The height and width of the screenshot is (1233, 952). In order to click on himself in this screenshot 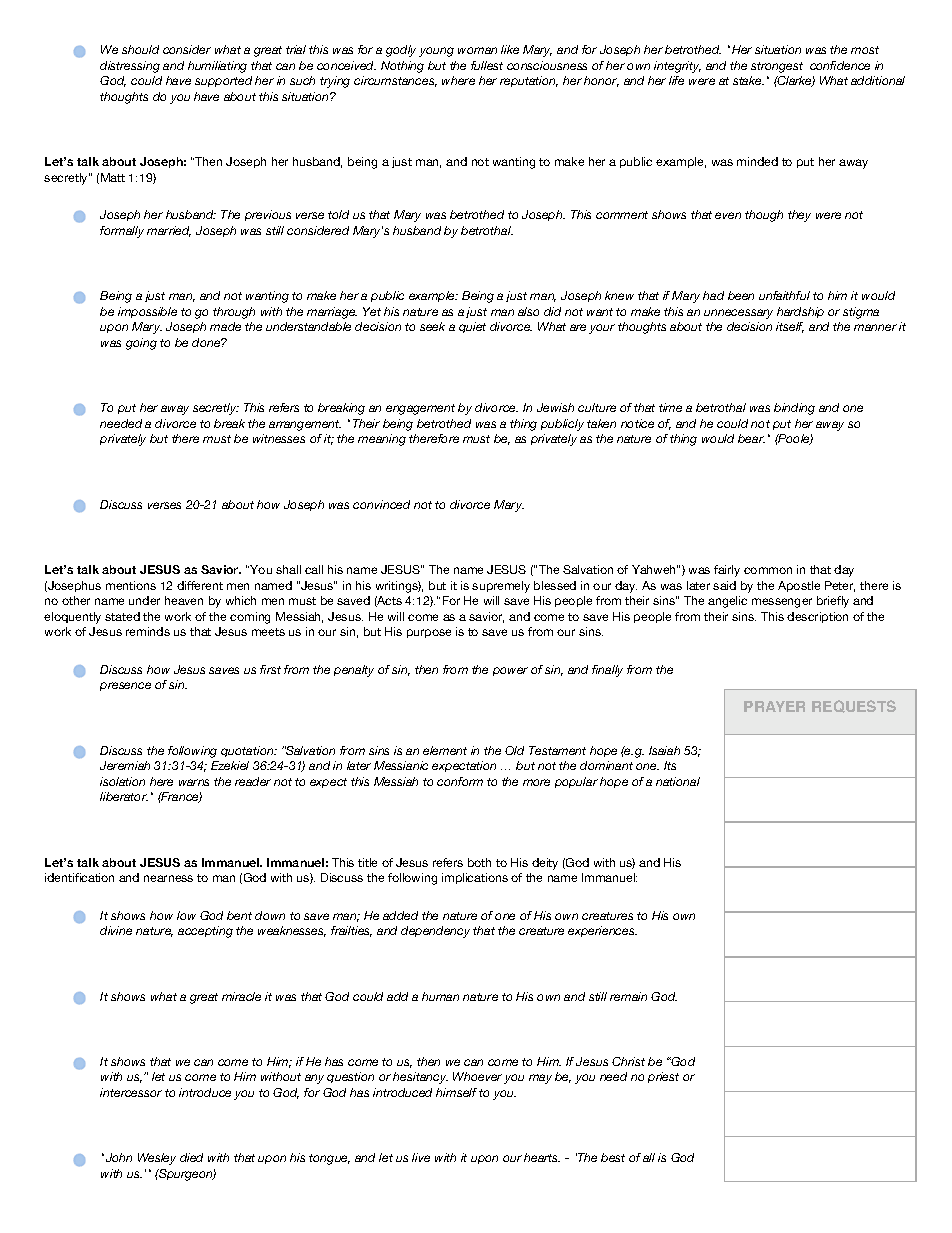, I will do `click(456, 1092)`.
